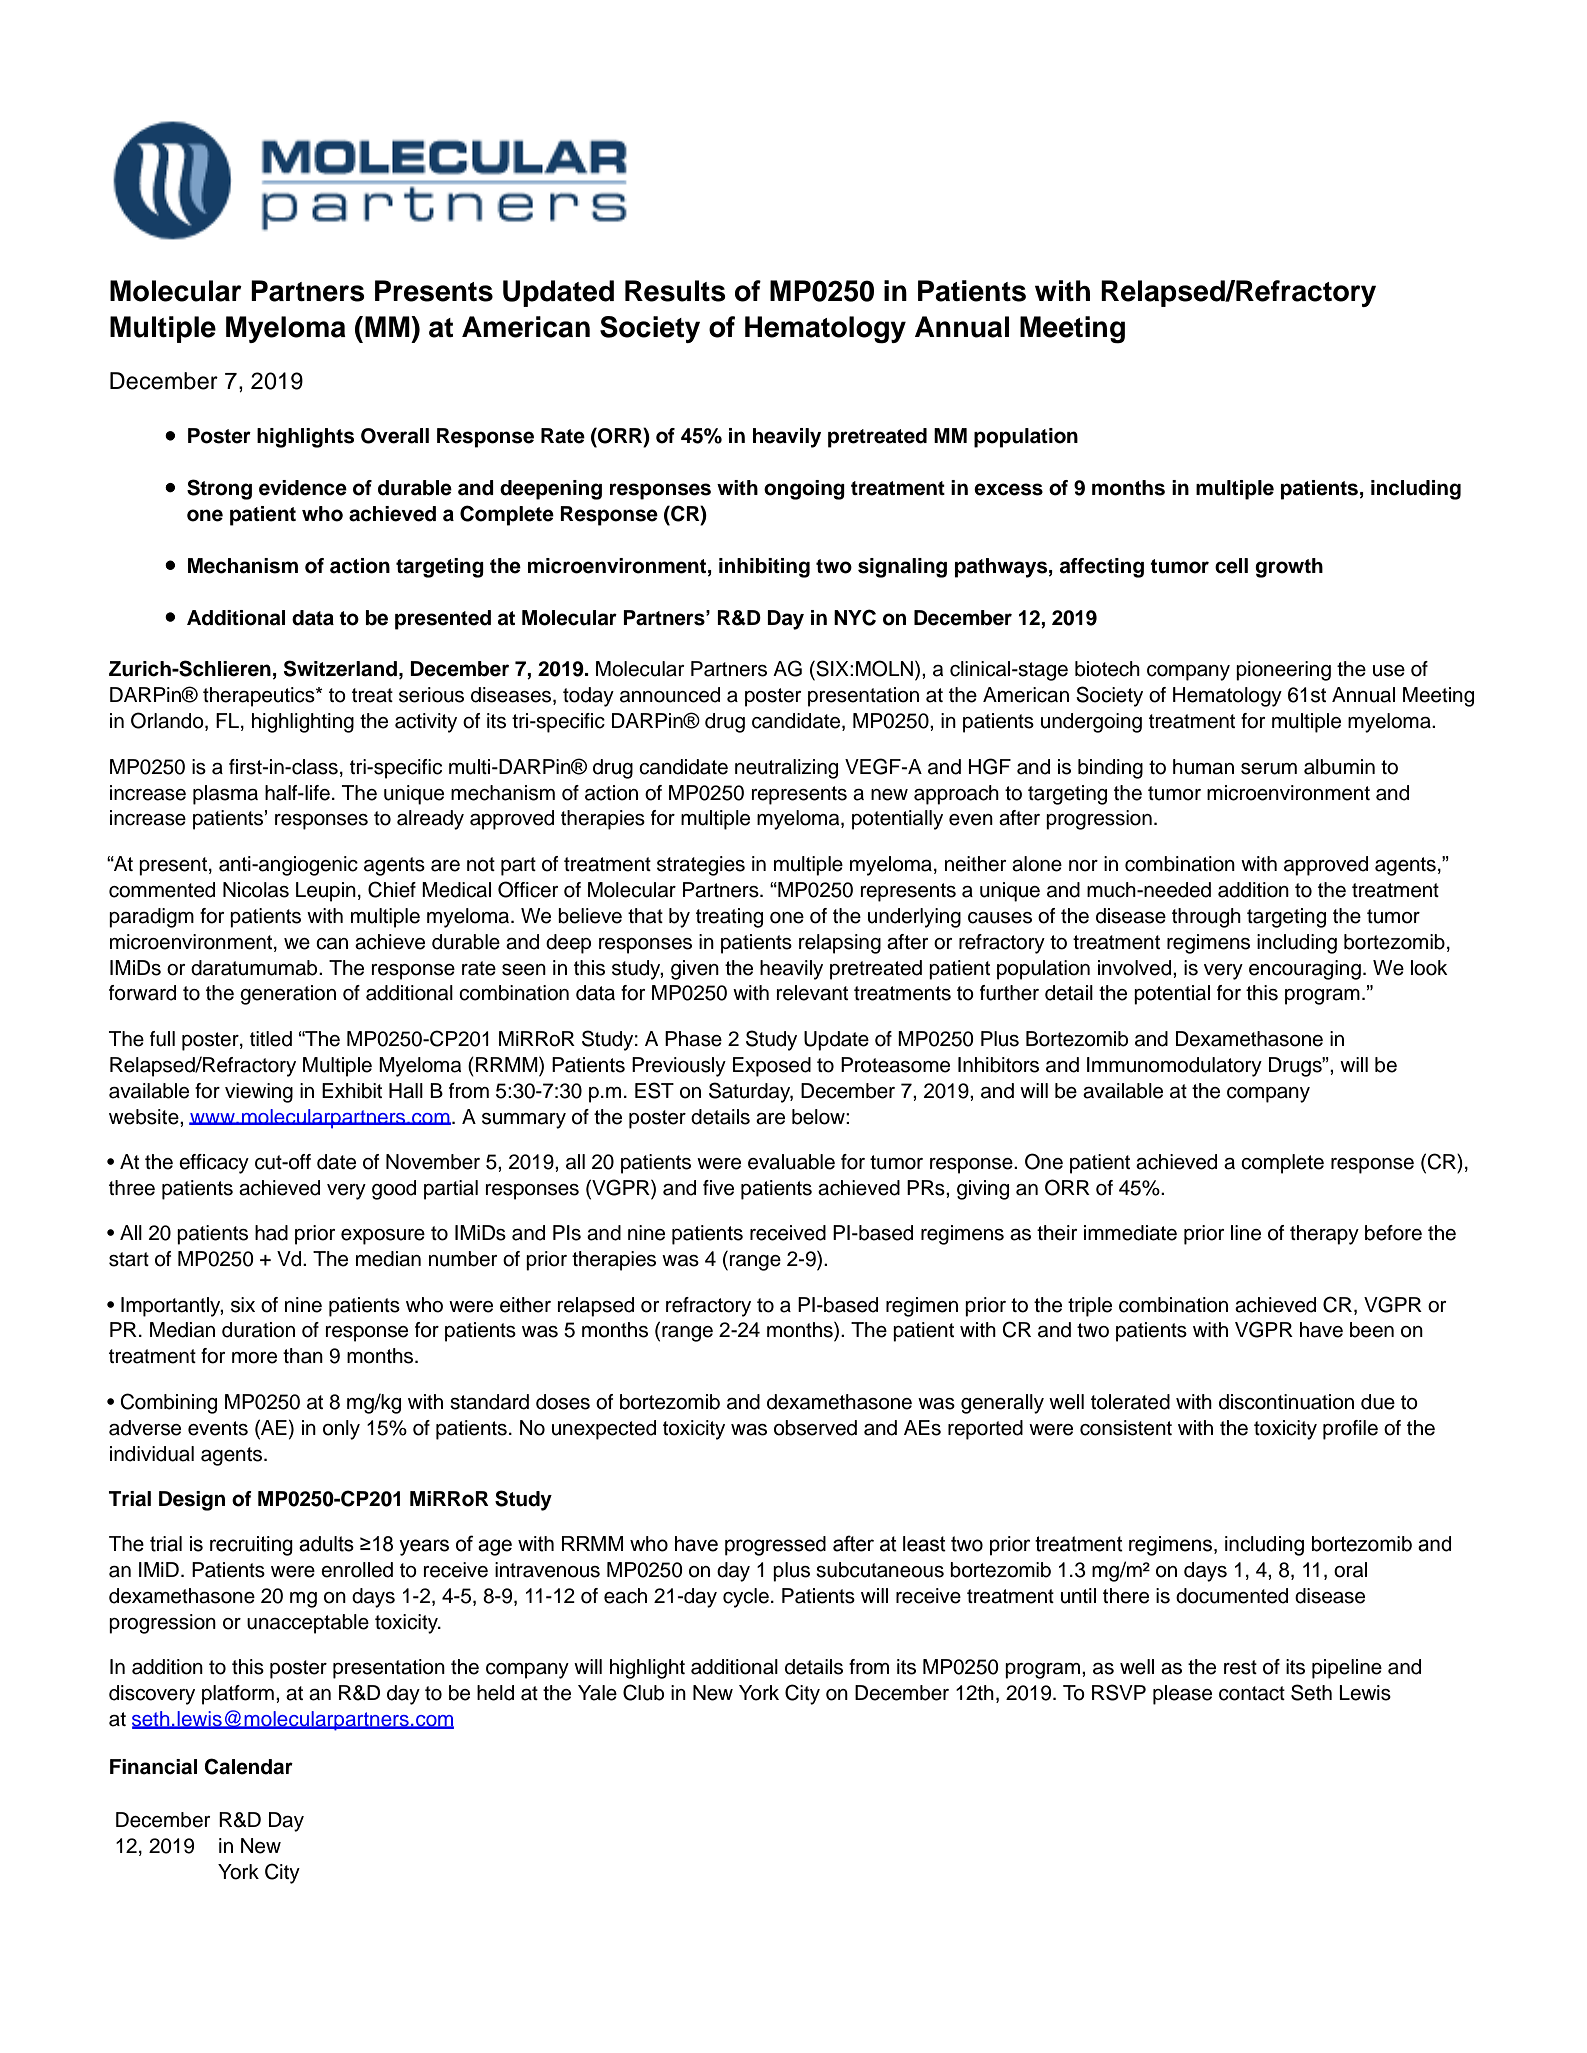 Image resolution: width=1587 pixels, height=2053 pixels. Describe the element at coordinates (786, 769) in the screenshot. I see `neutralizing` at that location.
